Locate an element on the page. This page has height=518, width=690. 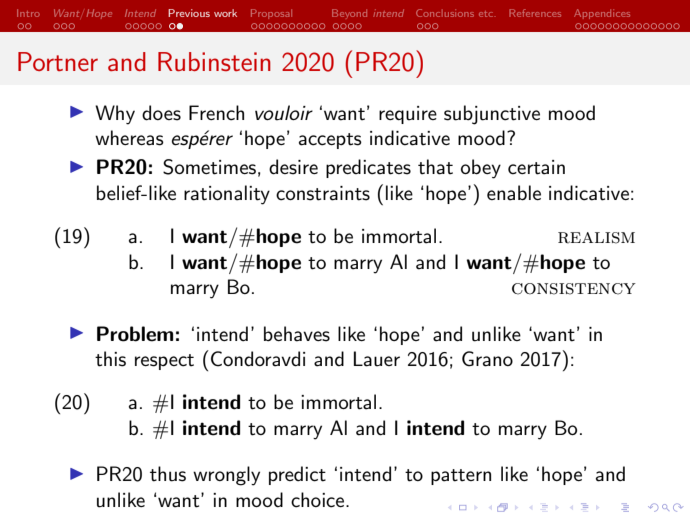
whereas is located at coordinates (129, 138).
